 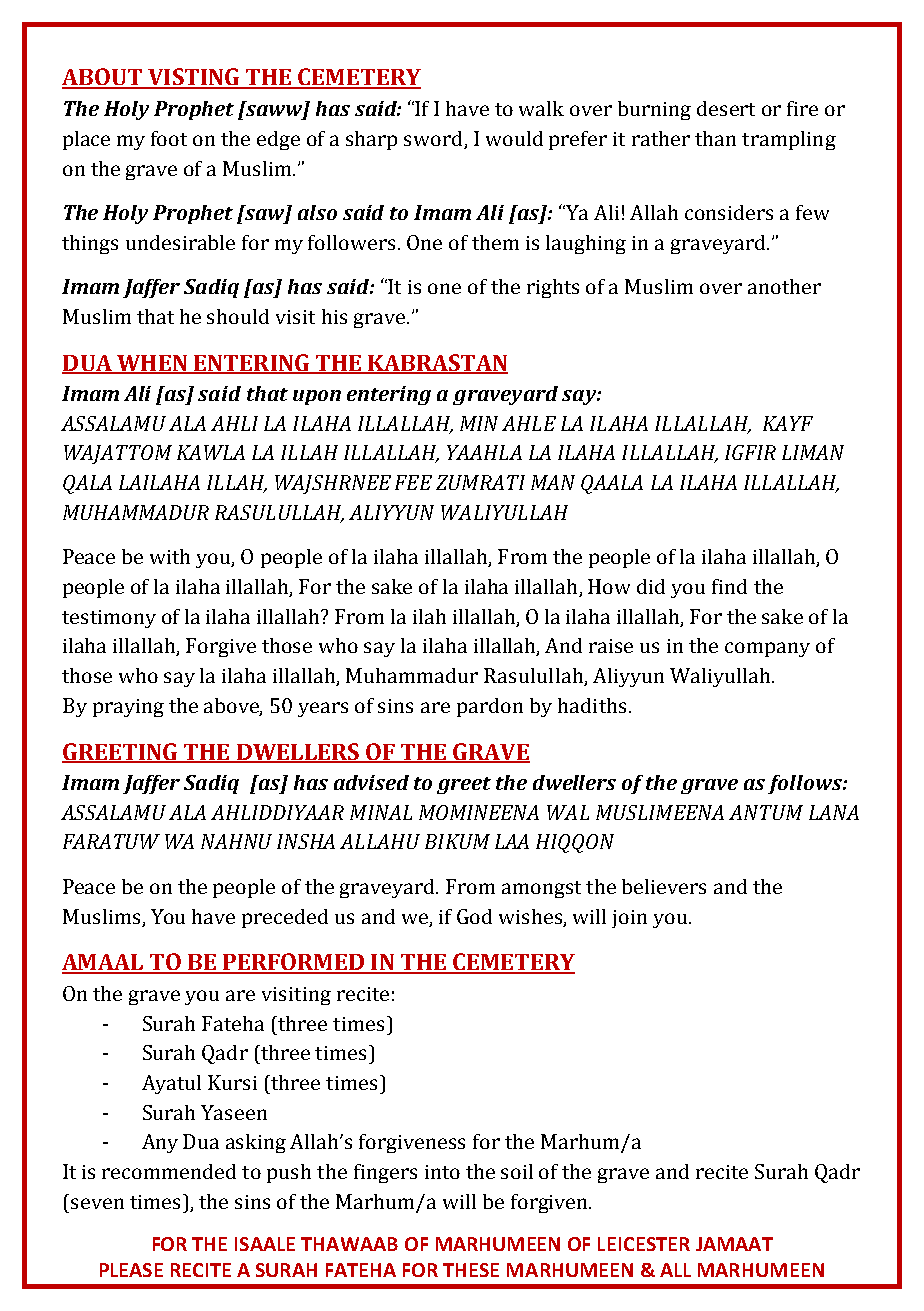 I want to click on sword, so click(x=433, y=138).
